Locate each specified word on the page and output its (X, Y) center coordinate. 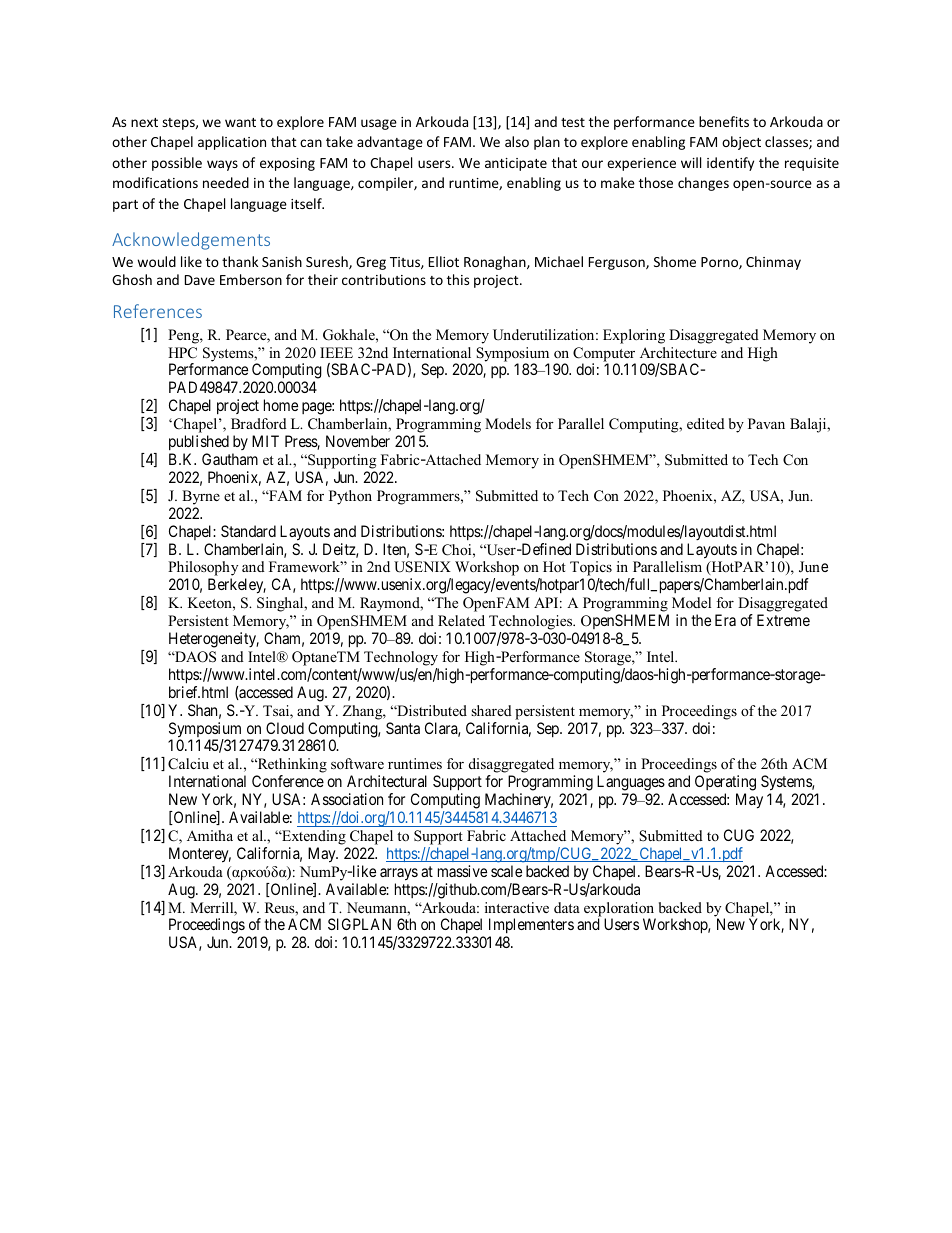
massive (462, 871)
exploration (620, 910)
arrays (399, 874)
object (741, 143)
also (517, 141)
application (232, 143)
